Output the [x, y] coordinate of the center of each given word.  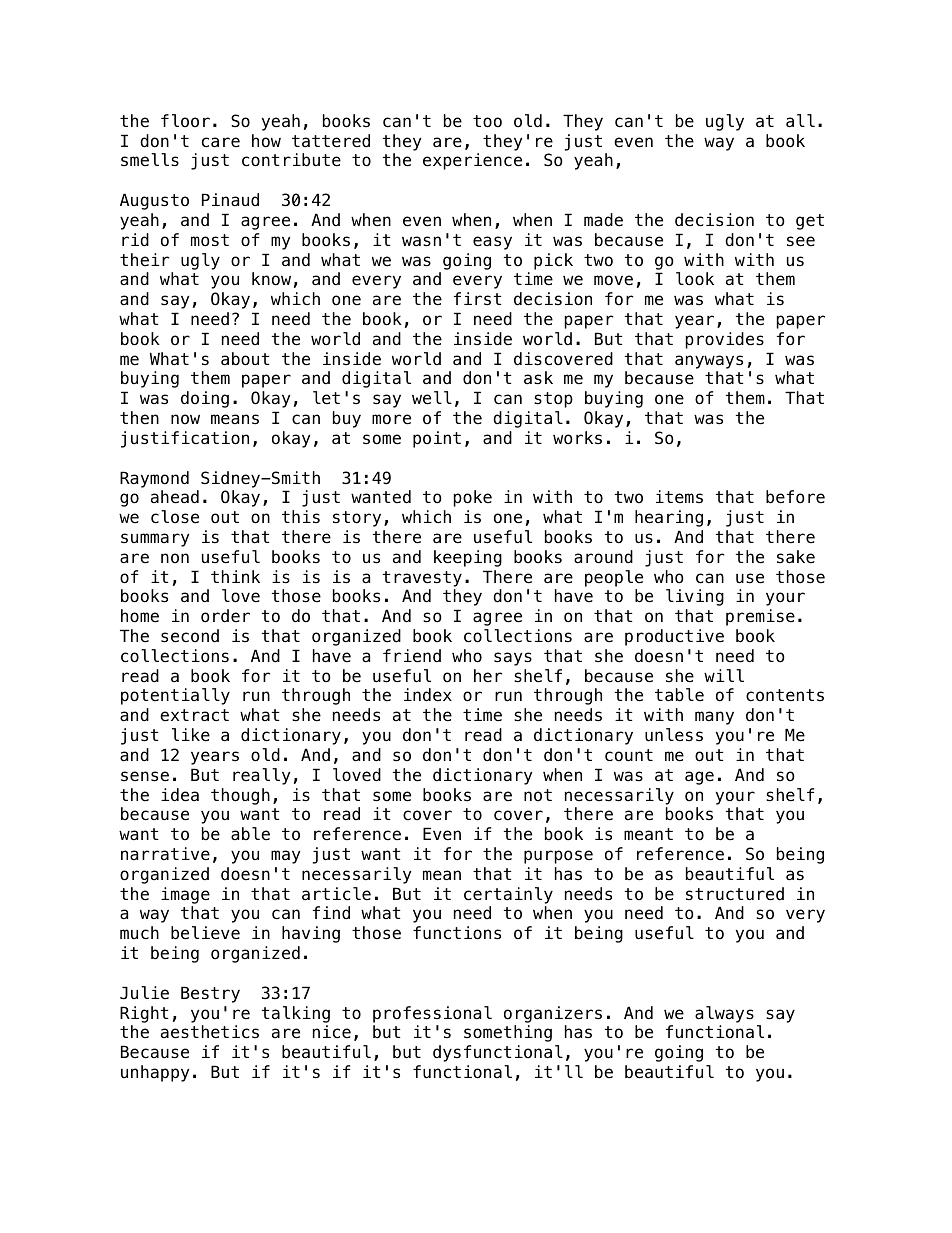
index [428, 695]
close [175, 517]
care [221, 142]
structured [735, 894]
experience [472, 161]
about [245, 359]
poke [473, 498]
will [724, 675]
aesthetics [210, 1032]
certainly [508, 895]
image [185, 895]
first [477, 299]
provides [725, 340]
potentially [175, 696]
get [810, 222]
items [679, 497]
